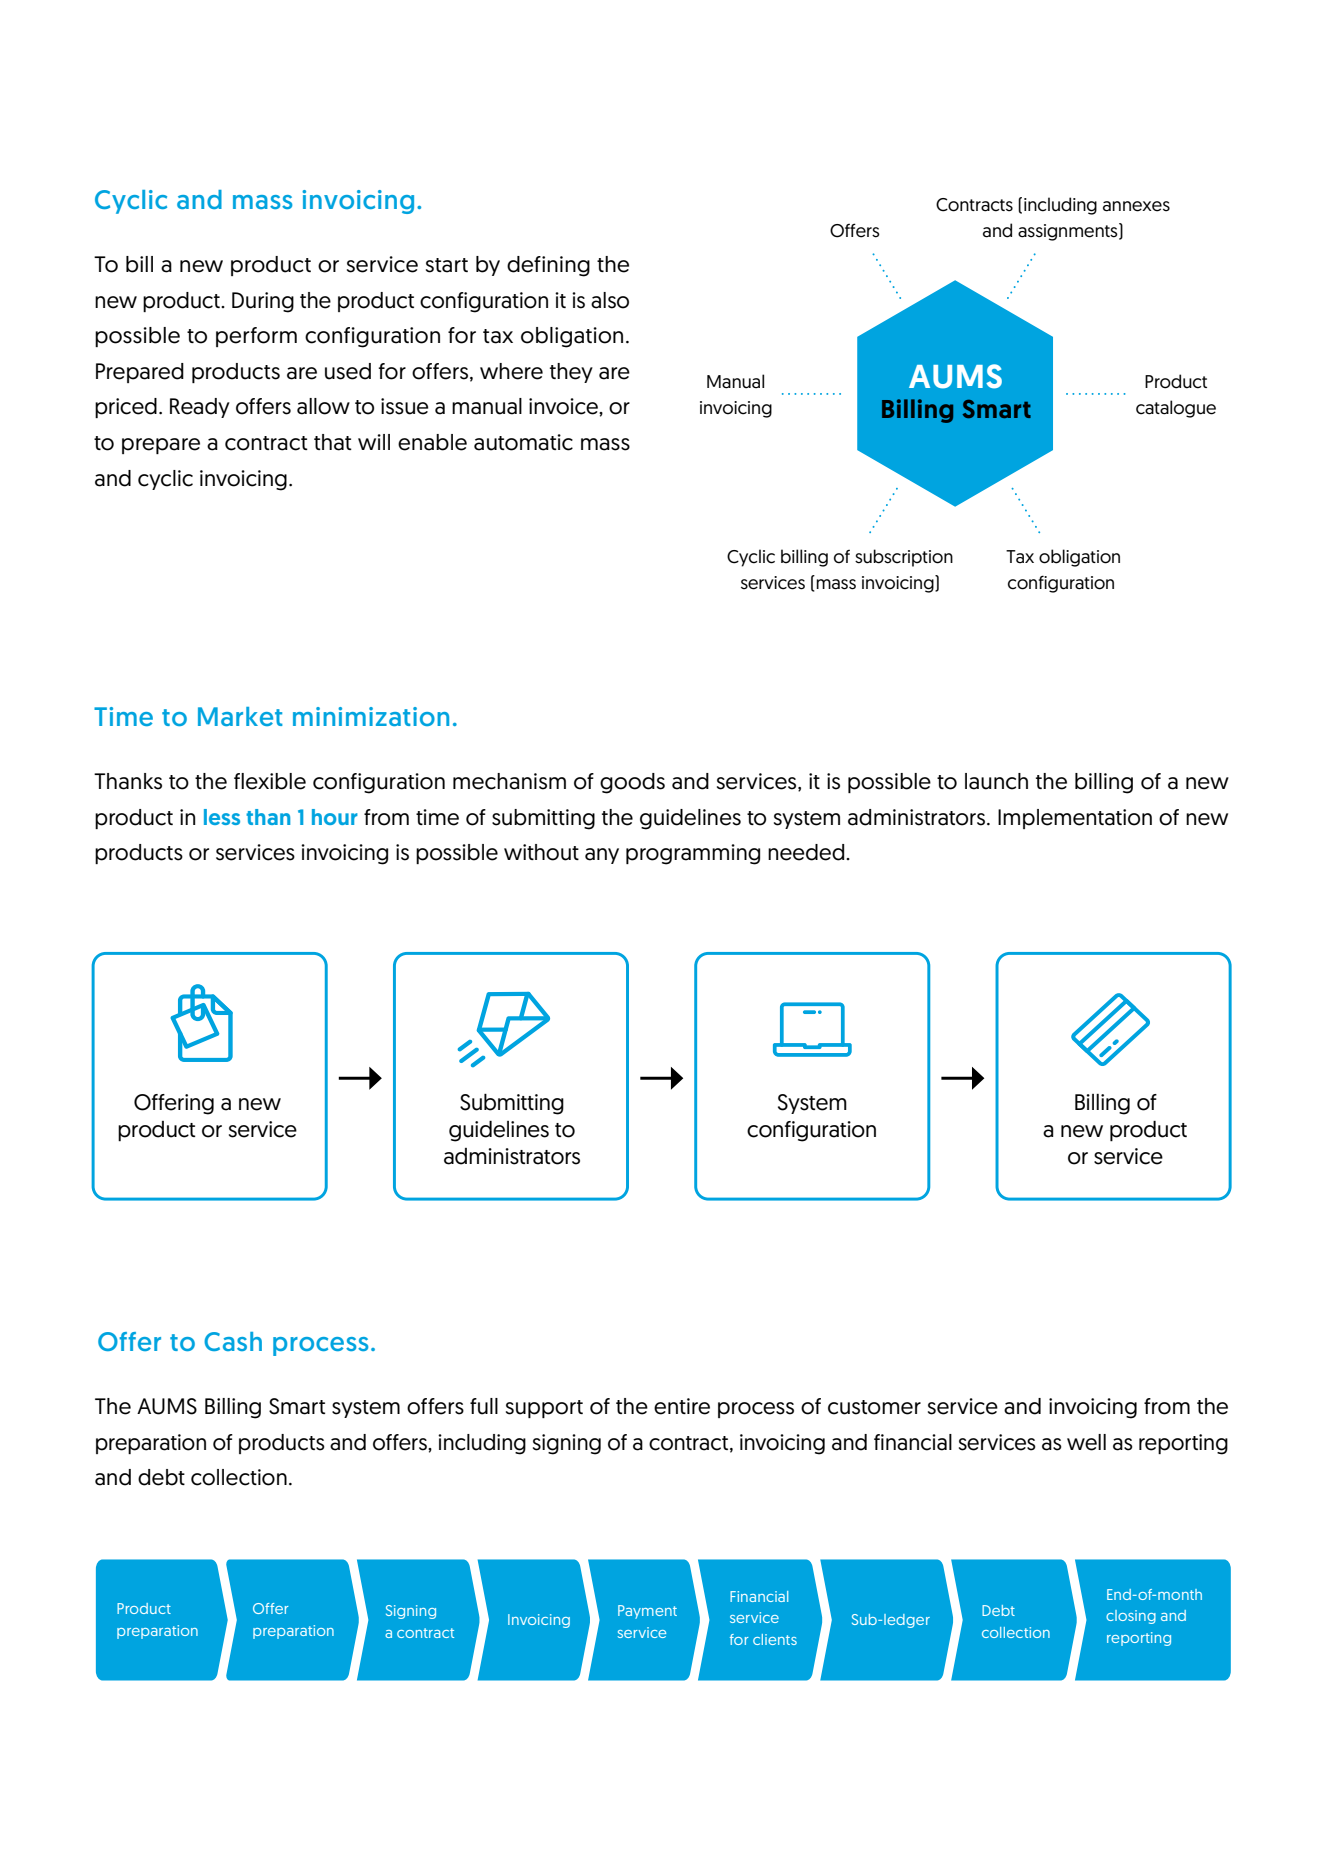 Image resolution: width=1323 pixels, height=1872 pixels. What do you see at coordinates (484, 1406) in the page?
I see `full` at bounding box center [484, 1406].
